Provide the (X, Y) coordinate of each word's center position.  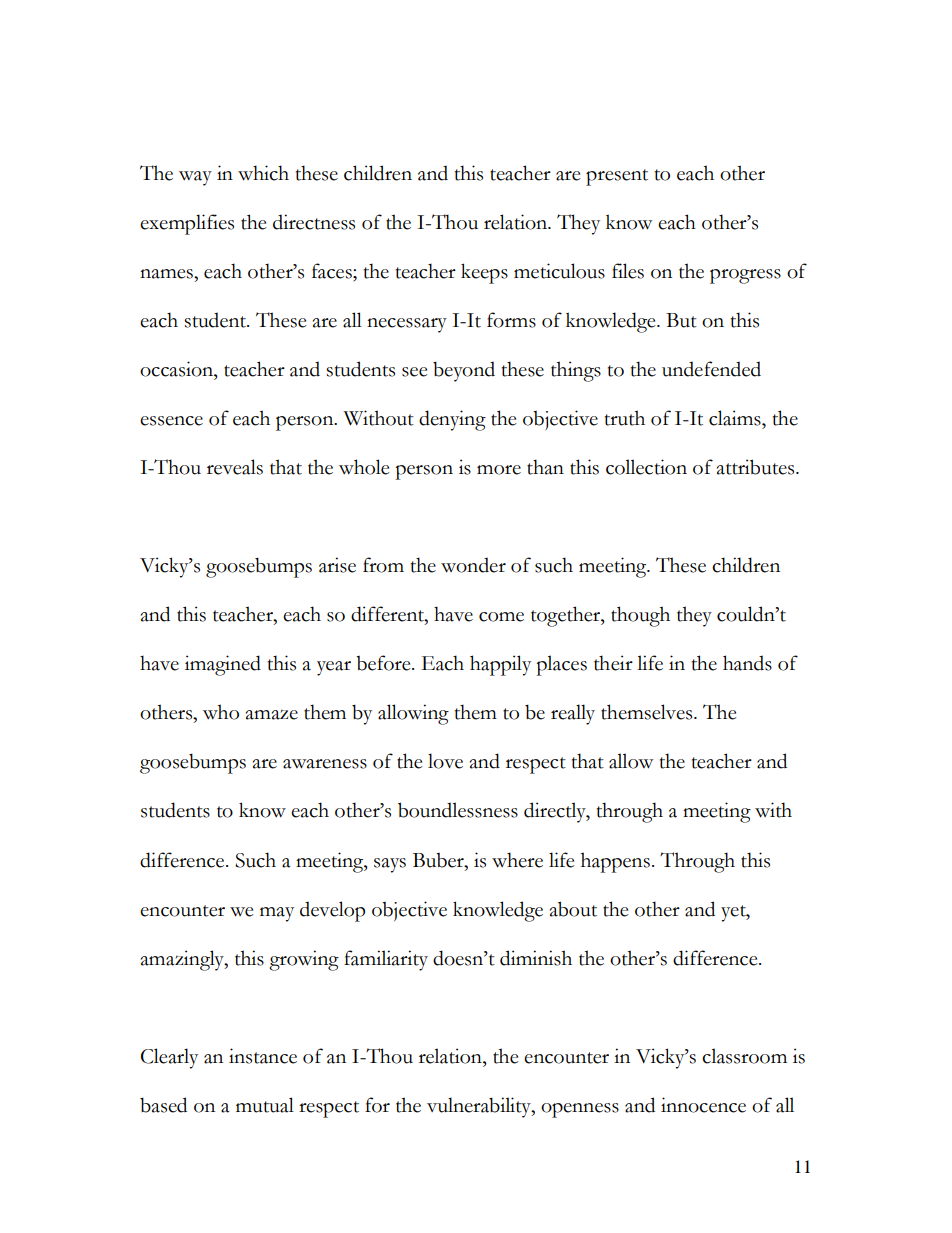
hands (747, 663)
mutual (265, 1105)
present (617, 177)
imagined (223, 665)
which (263, 173)
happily (500, 665)
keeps (484, 273)
